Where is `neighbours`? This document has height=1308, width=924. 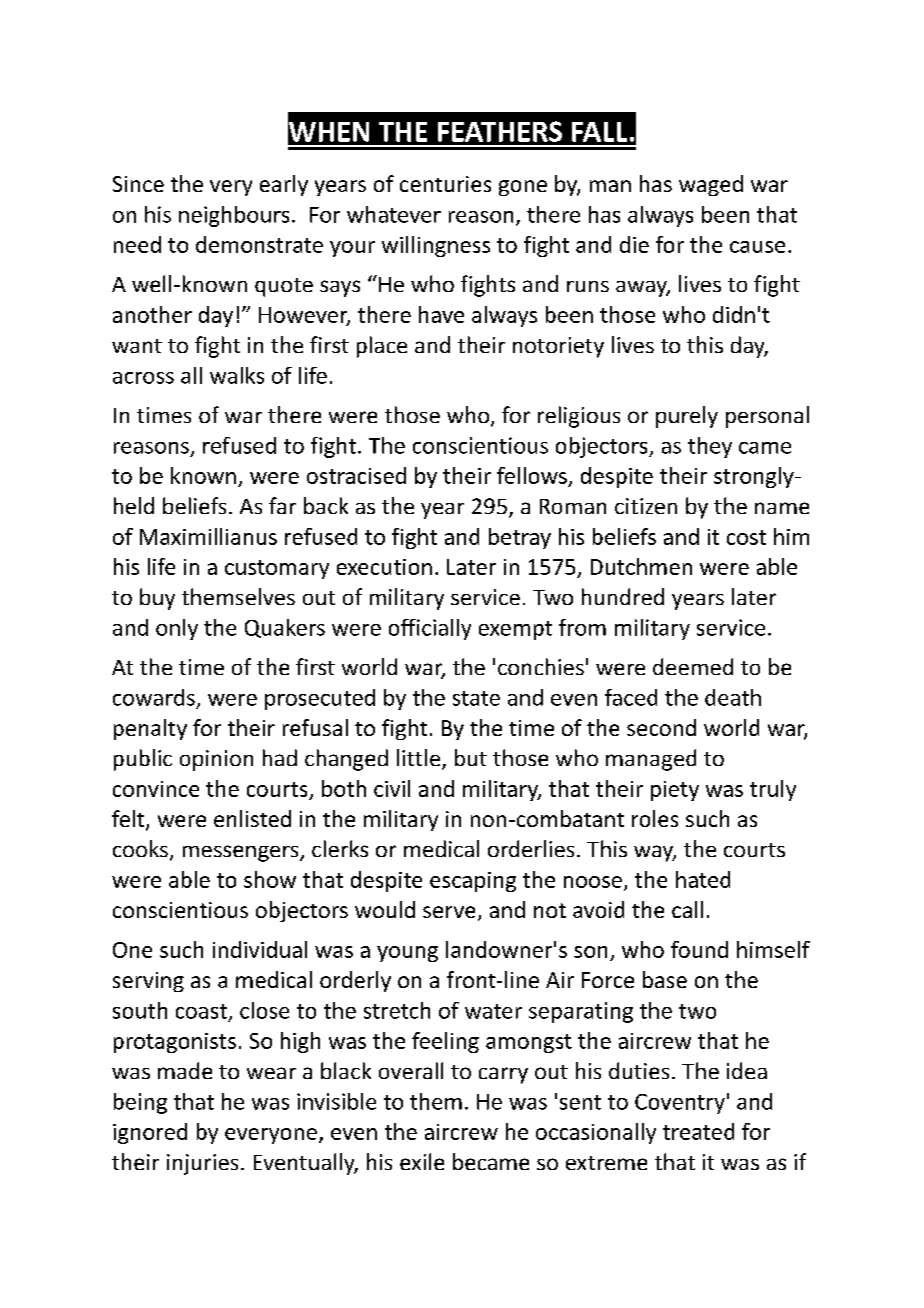 neighbours is located at coordinates (234, 216).
